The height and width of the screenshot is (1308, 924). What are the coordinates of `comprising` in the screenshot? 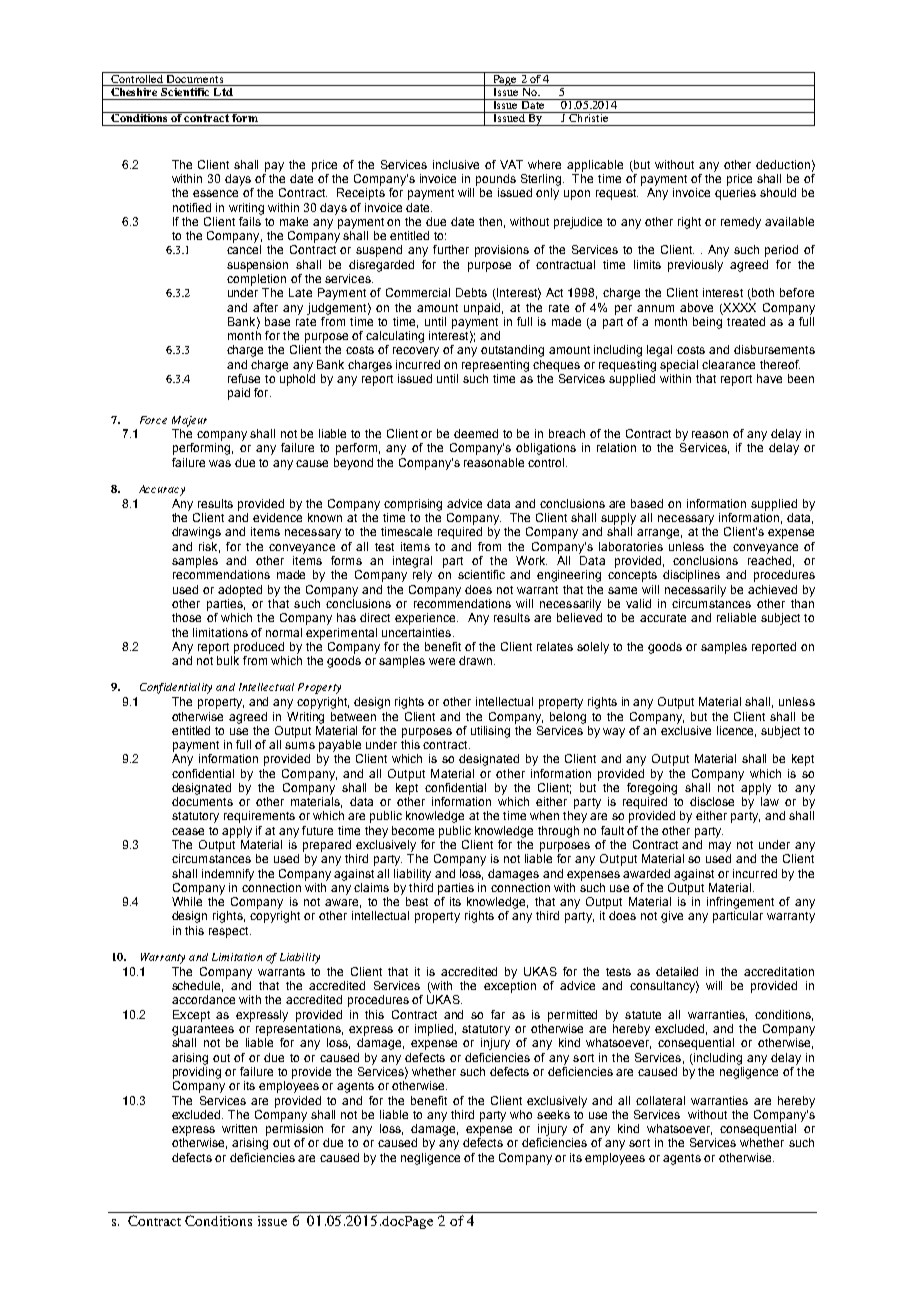 It's located at (413, 505).
